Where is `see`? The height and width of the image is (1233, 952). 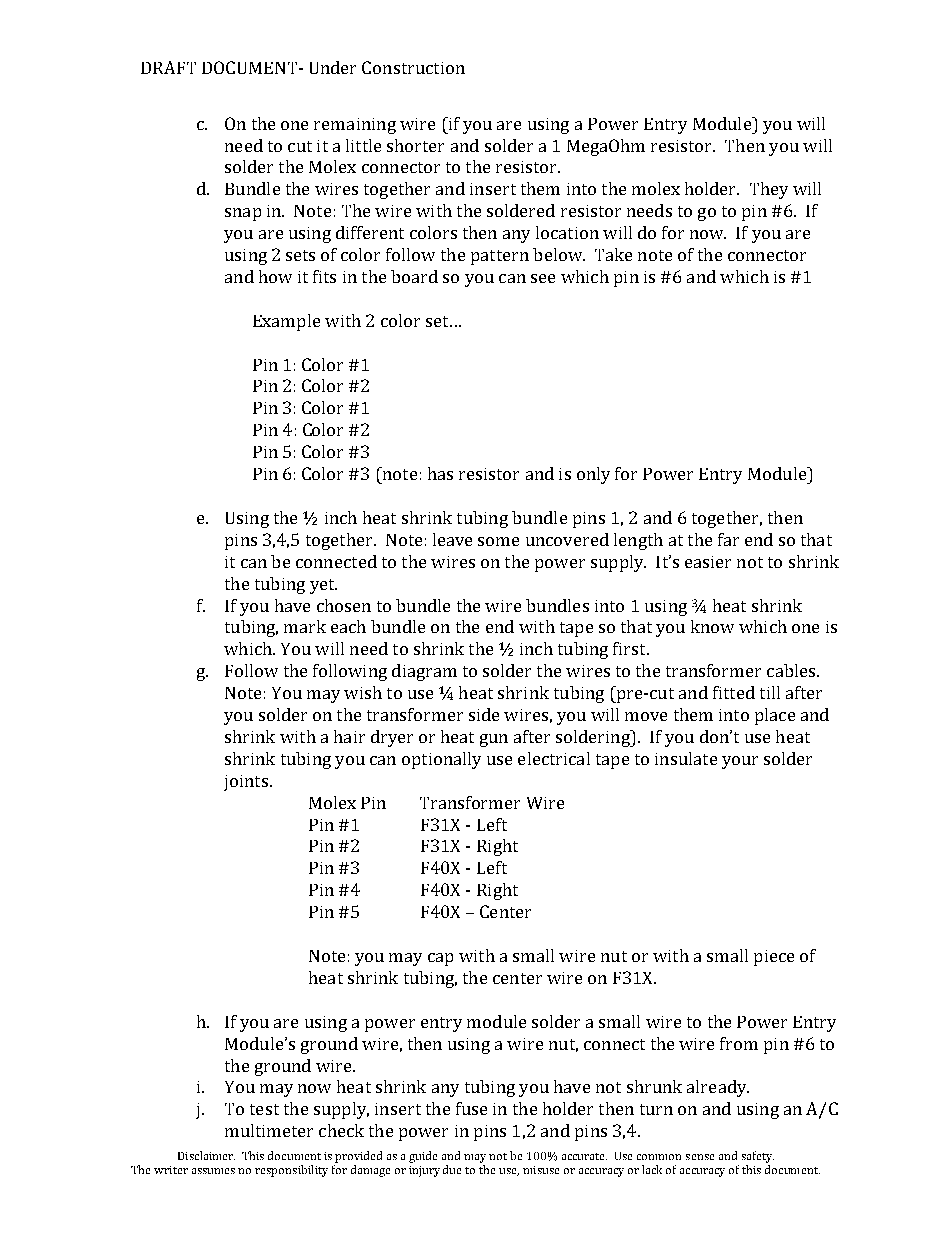 see is located at coordinates (543, 278).
